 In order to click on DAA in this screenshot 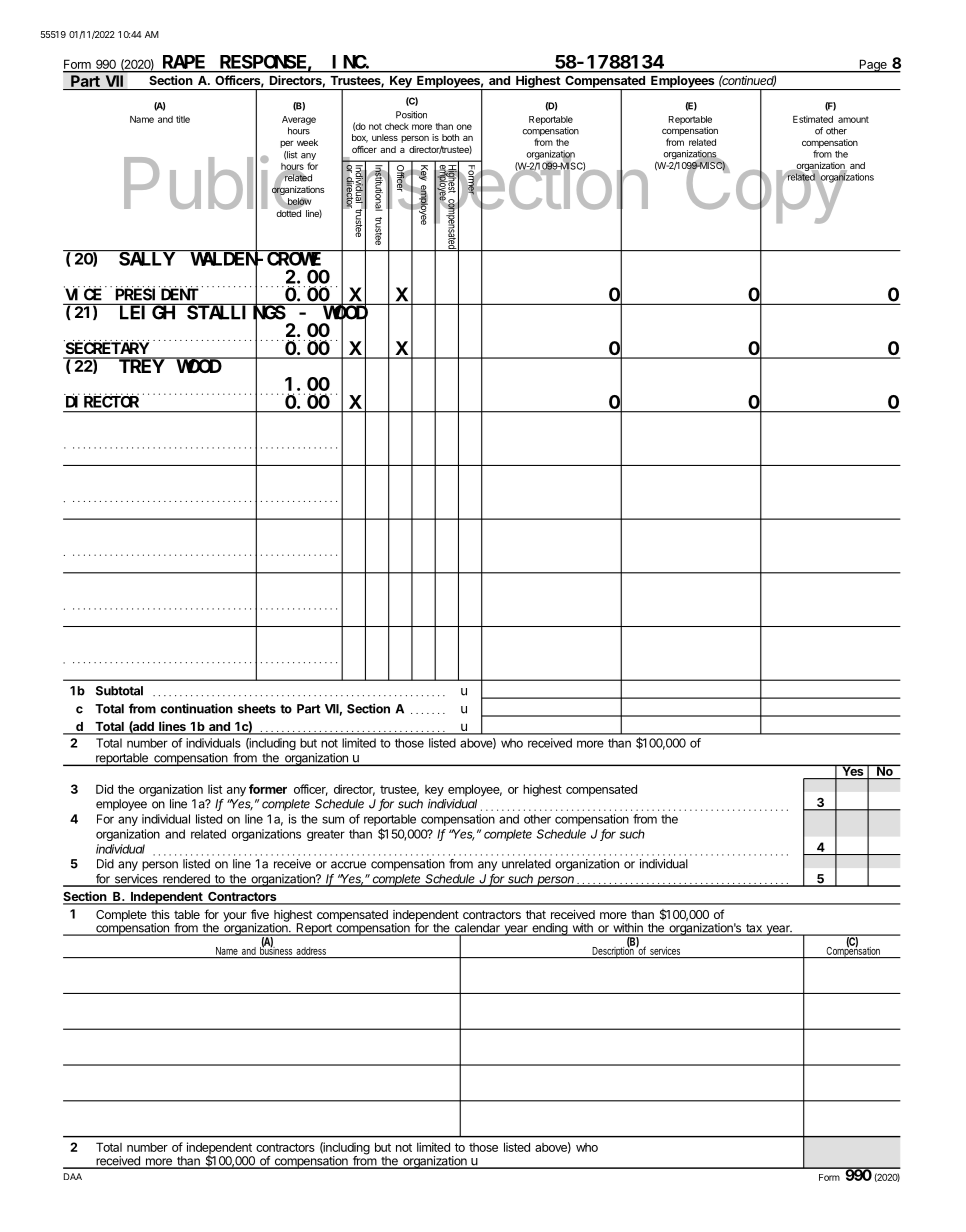, I will do `click(73, 1176)`.
